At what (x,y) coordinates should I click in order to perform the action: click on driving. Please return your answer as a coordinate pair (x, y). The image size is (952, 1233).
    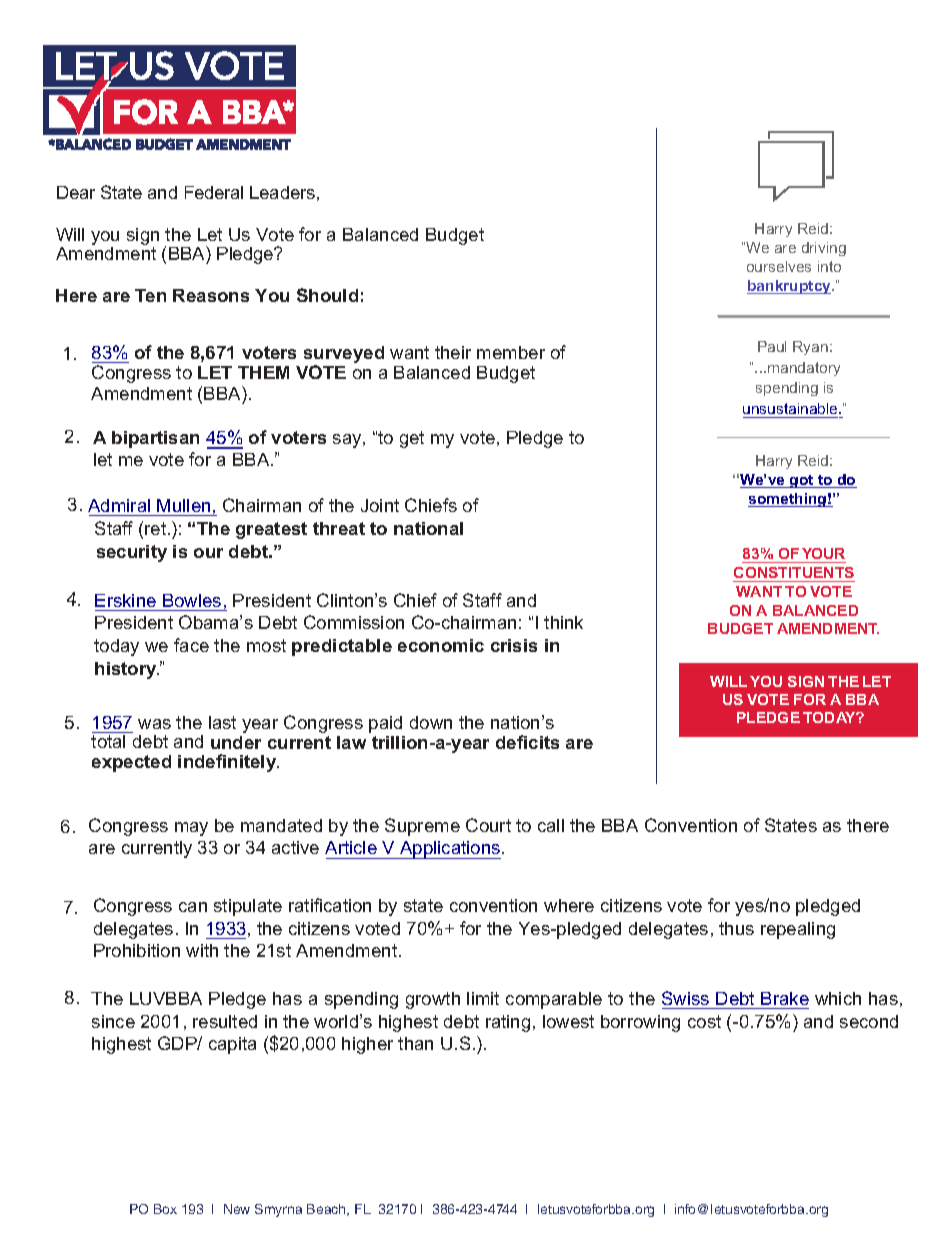
    Looking at the image, I should click on (824, 249).
